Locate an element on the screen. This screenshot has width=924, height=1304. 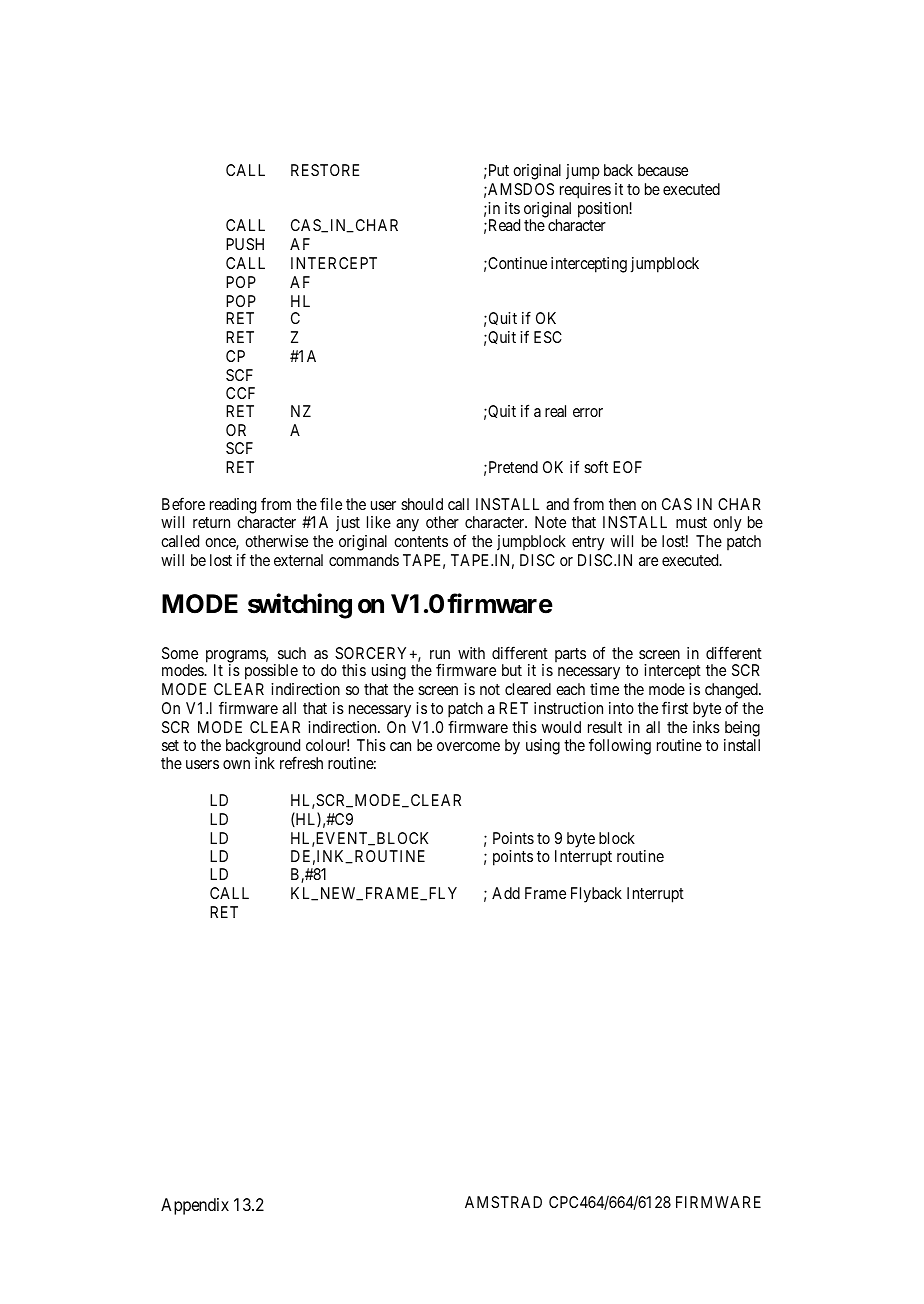
because is located at coordinates (663, 170).
